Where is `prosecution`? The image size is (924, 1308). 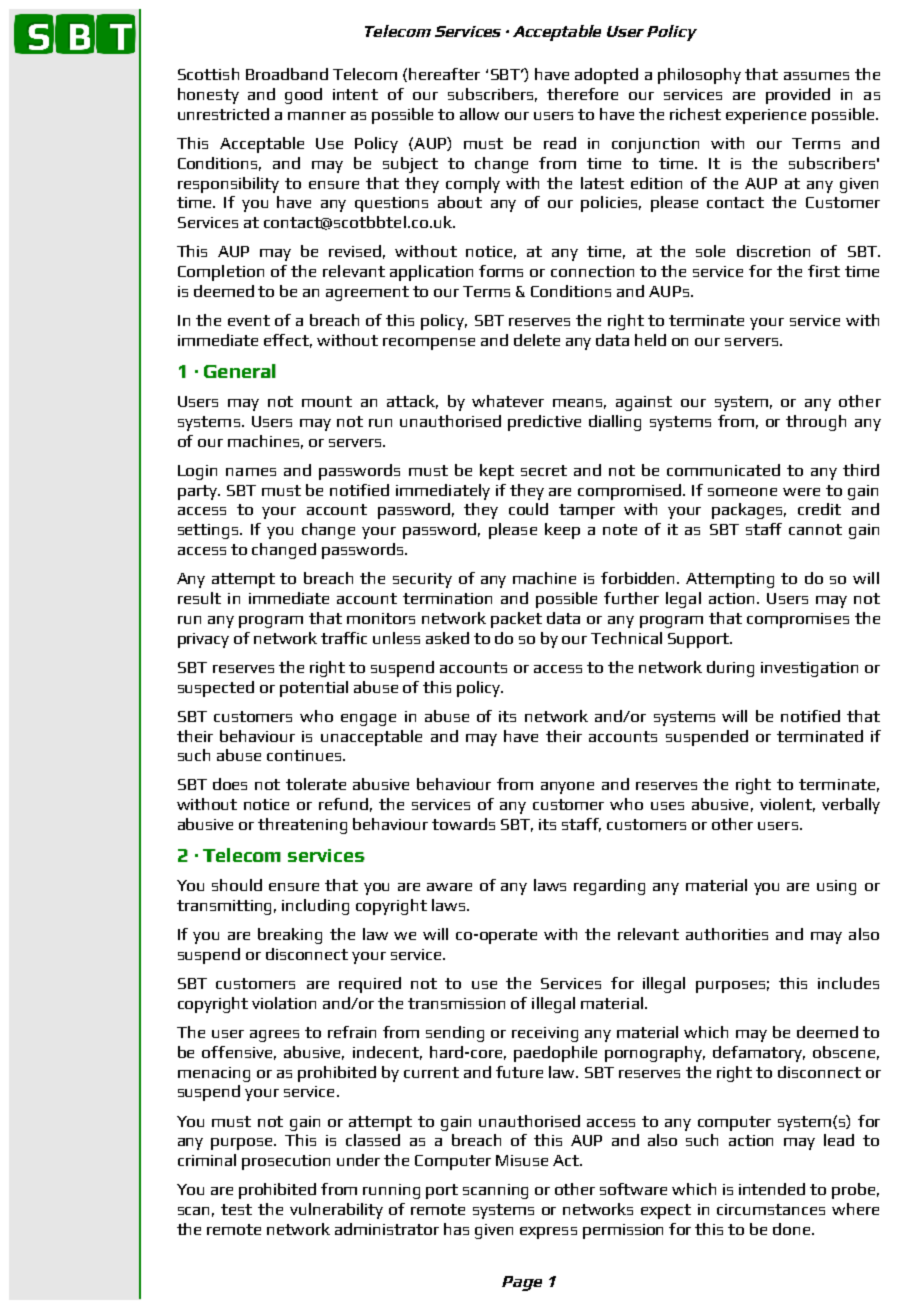 prosecution is located at coordinates (286, 1162).
